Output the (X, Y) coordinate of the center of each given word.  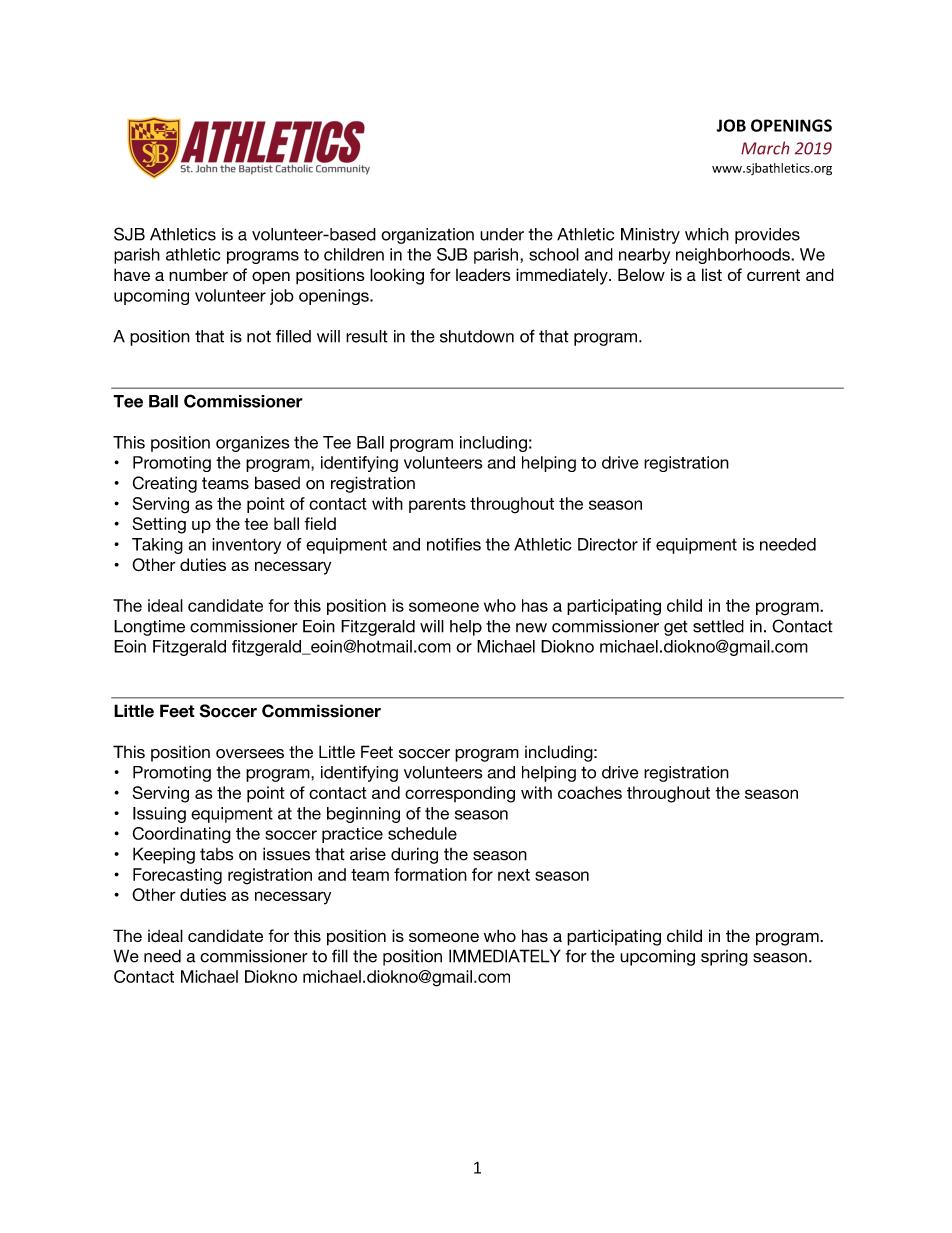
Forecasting (177, 876)
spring (724, 958)
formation (430, 874)
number (198, 274)
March (765, 148)
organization (427, 236)
